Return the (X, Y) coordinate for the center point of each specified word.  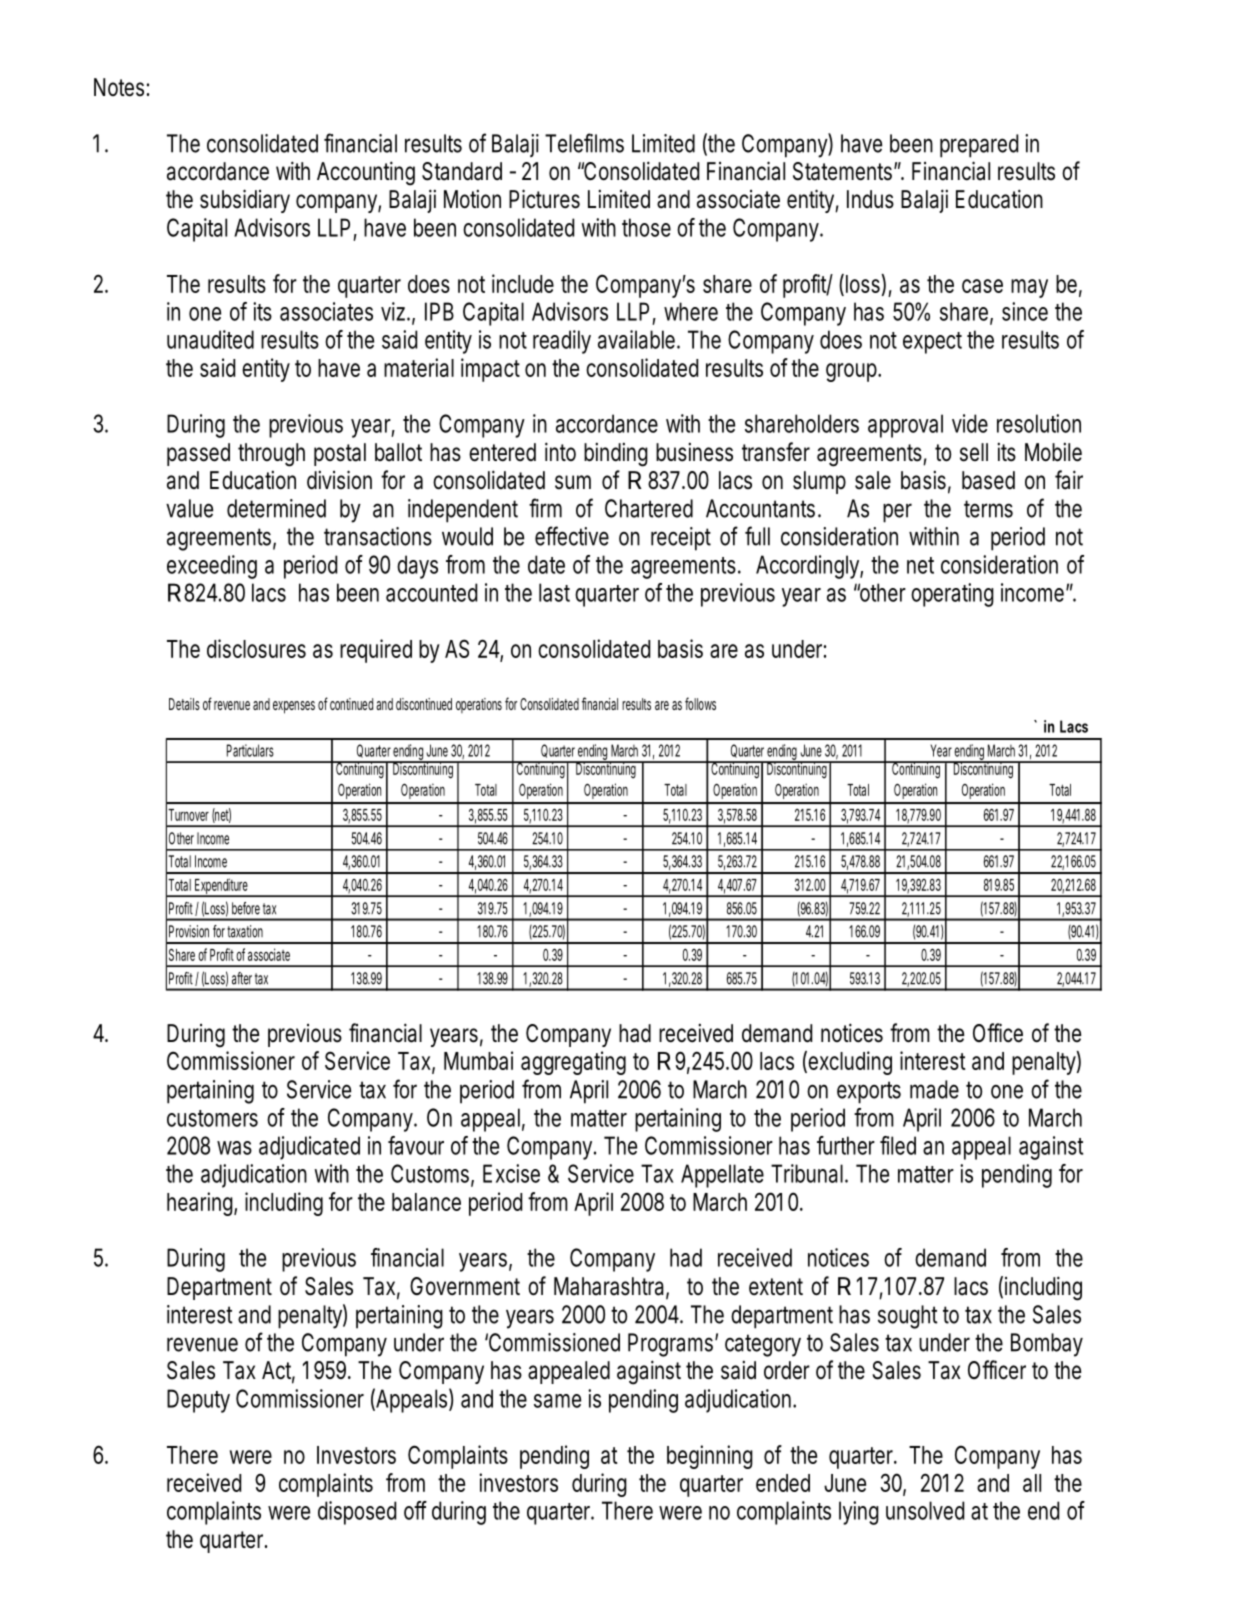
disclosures (256, 648)
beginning (710, 1457)
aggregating (573, 1063)
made (934, 1089)
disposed (357, 1513)
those (646, 227)
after (242, 978)
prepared (979, 146)
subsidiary (245, 201)
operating (952, 595)
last (554, 592)
